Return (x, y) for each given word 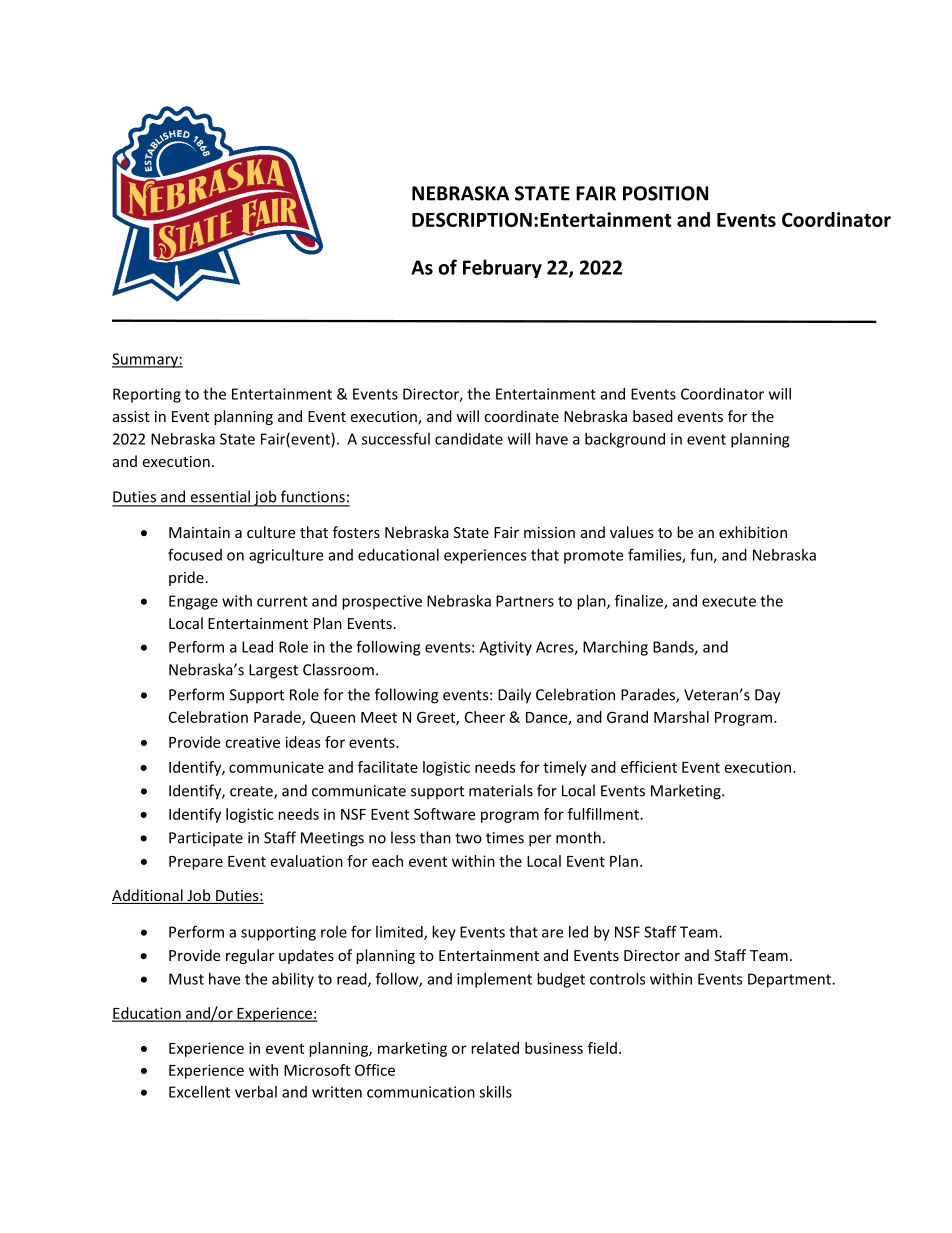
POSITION (665, 193)
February (502, 268)
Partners (525, 601)
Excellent (199, 1092)
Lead (257, 647)
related (495, 1048)
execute (729, 601)
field (602, 1048)
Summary (146, 360)
